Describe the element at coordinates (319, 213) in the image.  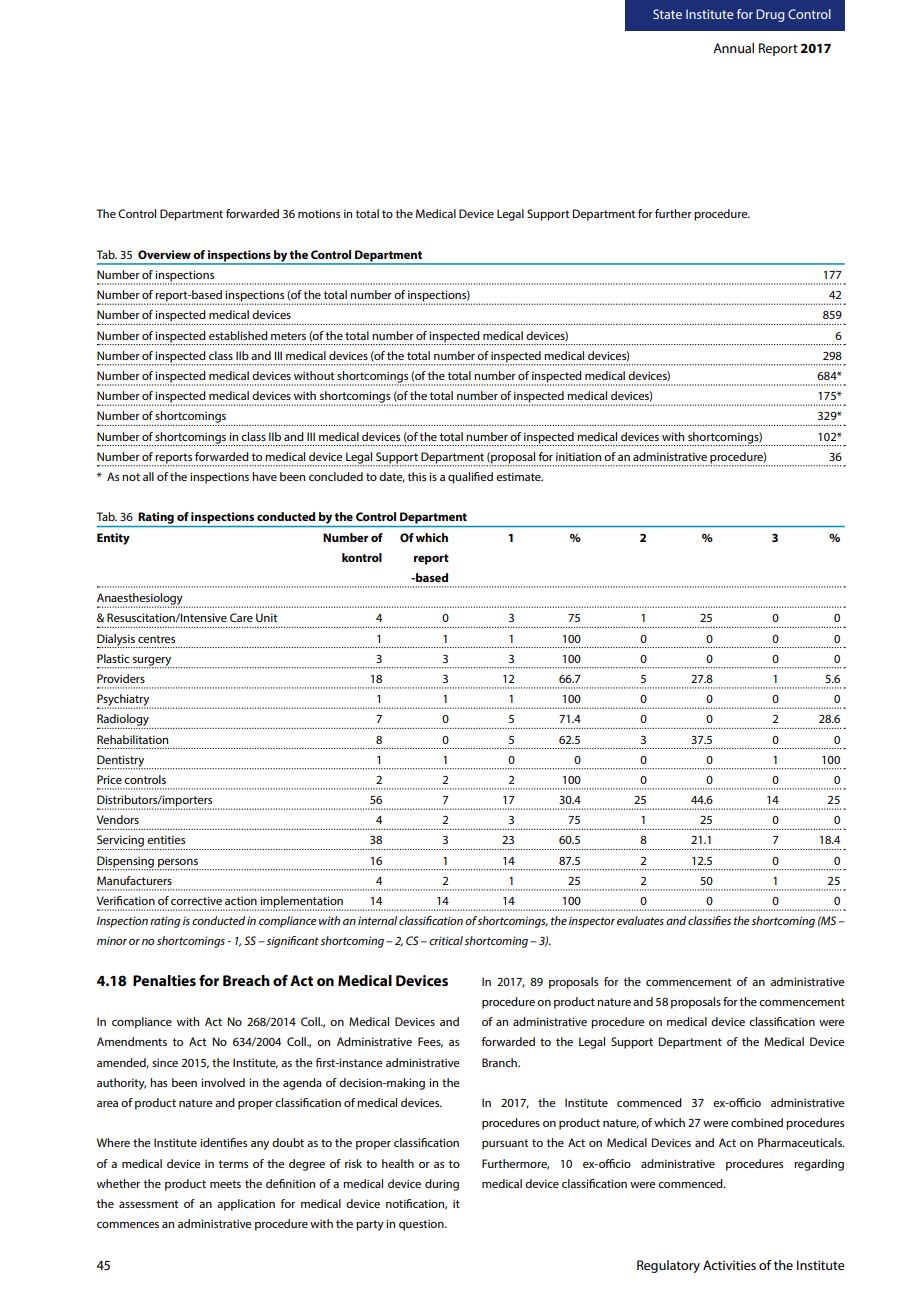
I see `motions` at that location.
